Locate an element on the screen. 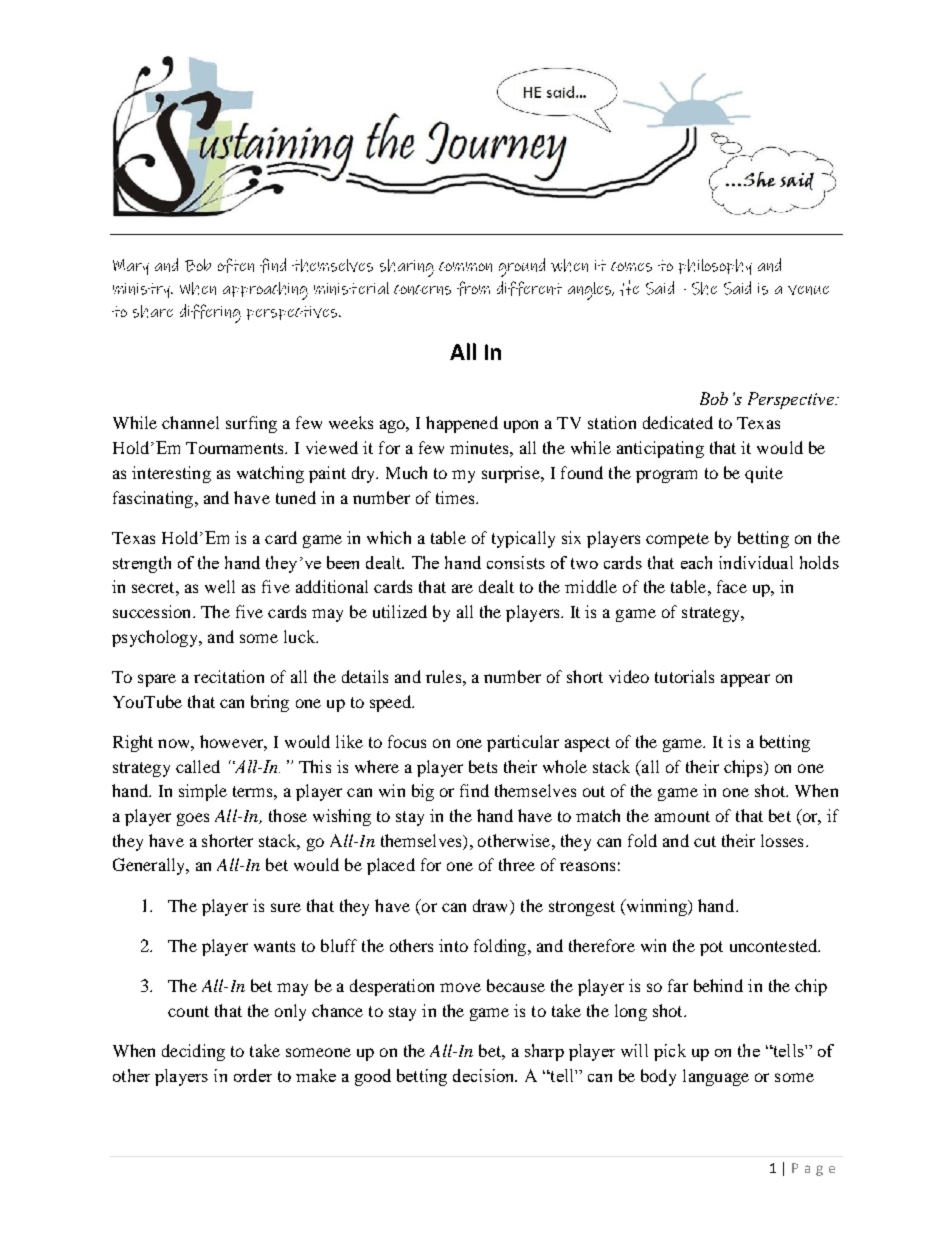  from is located at coordinates (473, 288).
